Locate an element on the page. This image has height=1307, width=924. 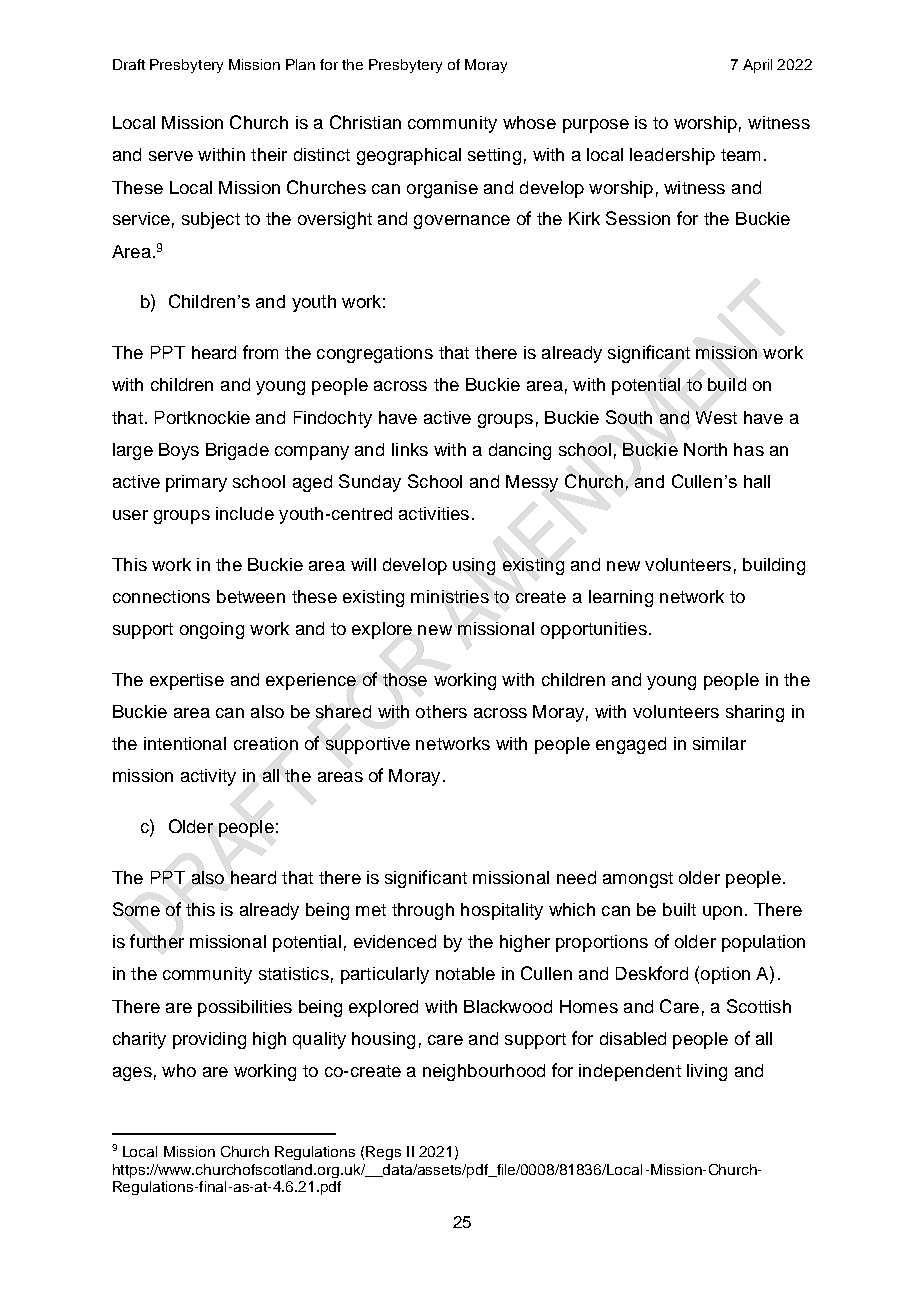
ages is located at coordinates (132, 1074).
